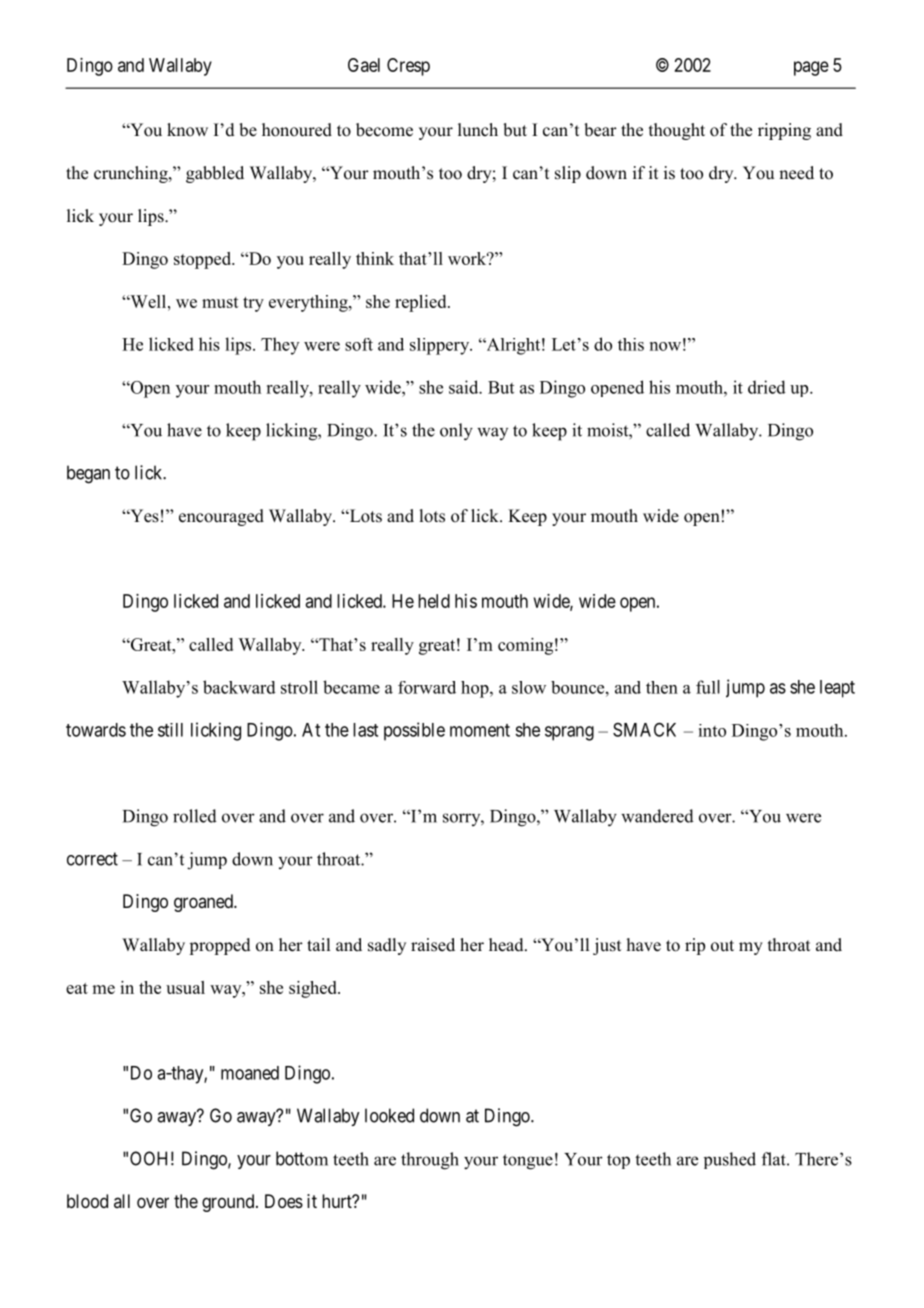 The height and width of the screenshot is (1308, 924). I want to click on backward, so click(239, 687).
